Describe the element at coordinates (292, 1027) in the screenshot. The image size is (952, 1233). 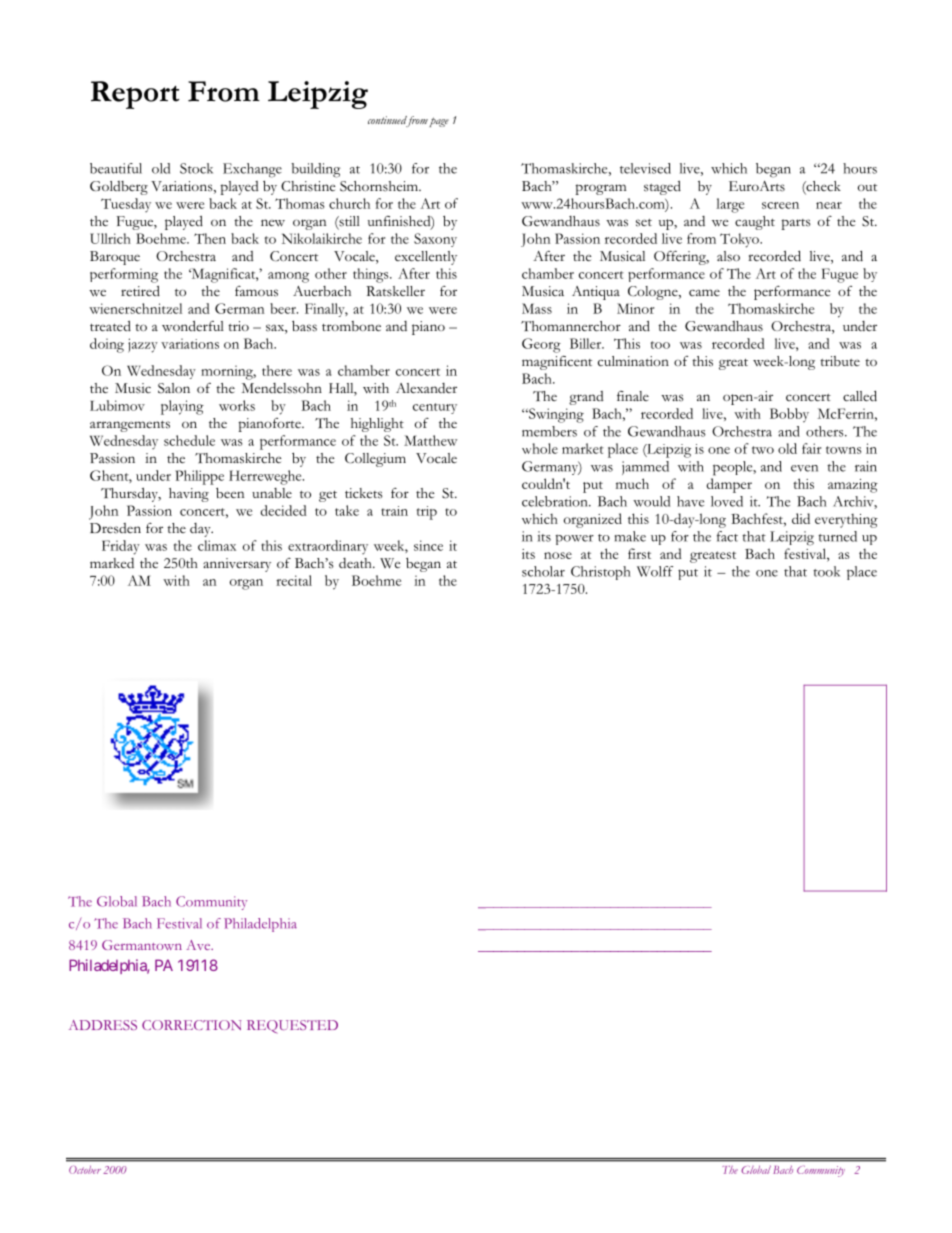
I see `REQUESTED` at that location.
